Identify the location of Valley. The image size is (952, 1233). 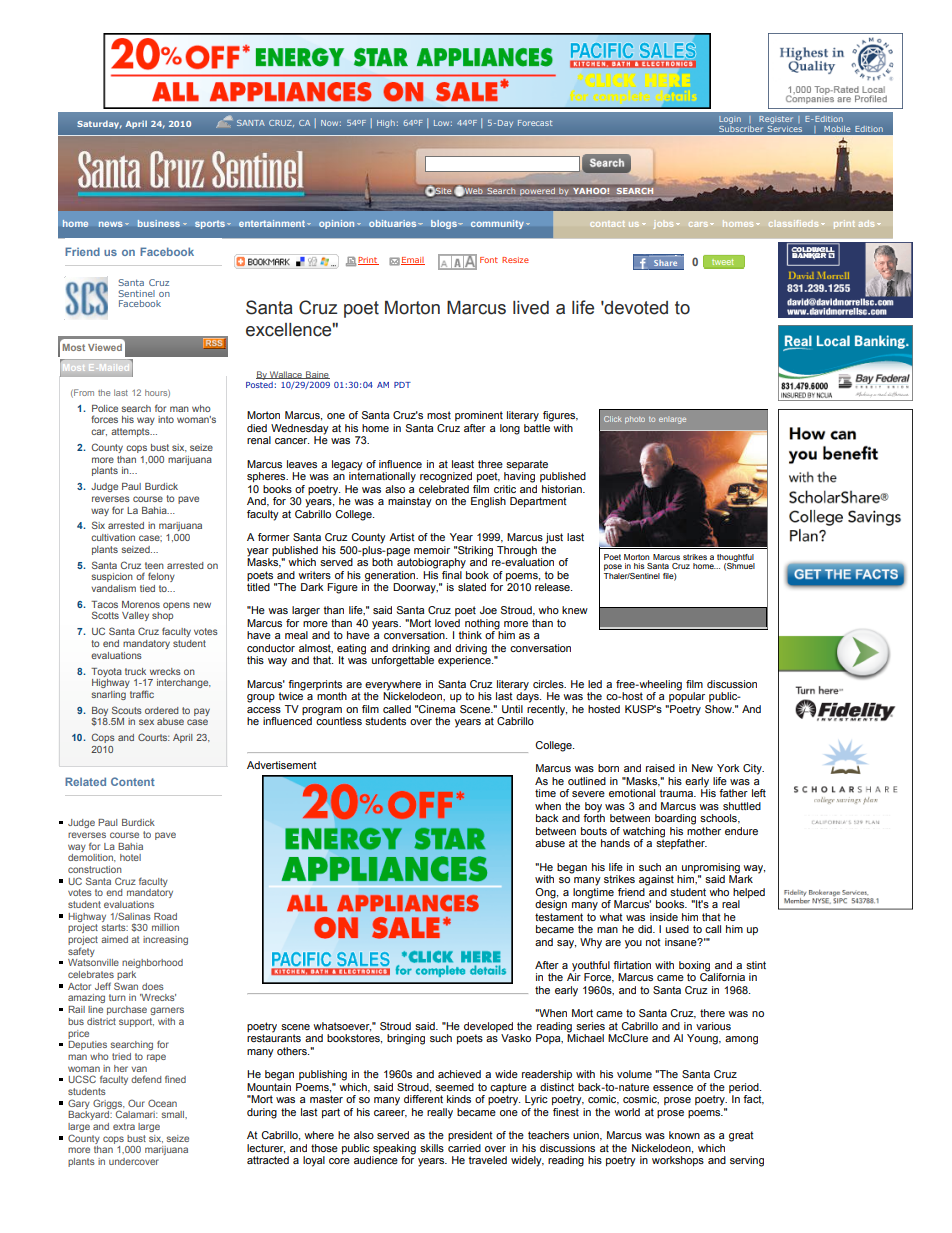
(135, 616).
